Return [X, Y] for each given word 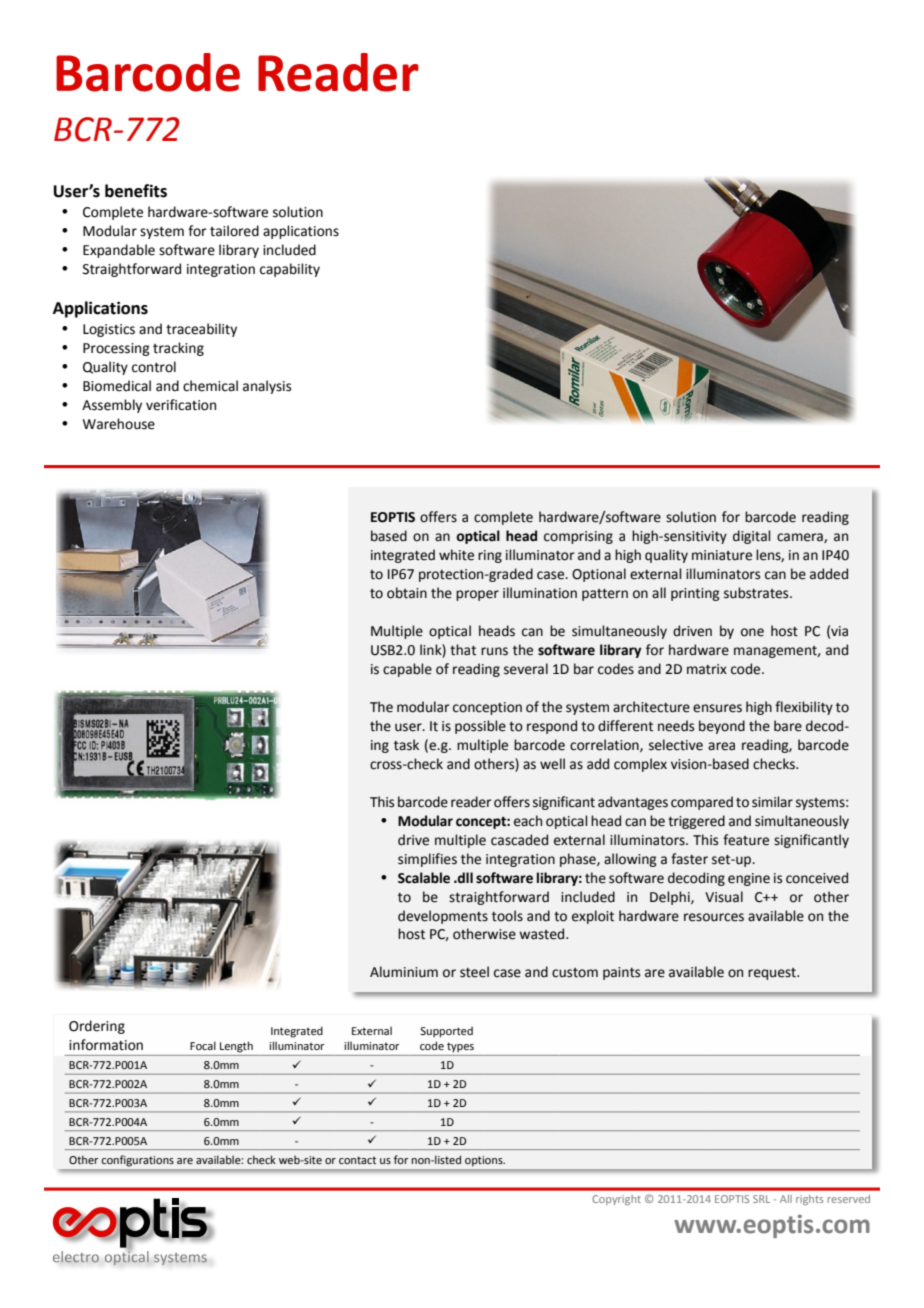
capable [407, 670]
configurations [137, 1161]
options [485, 1161]
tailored [234, 231]
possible [480, 727]
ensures [717, 708]
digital [751, 537]
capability [290, 270]
